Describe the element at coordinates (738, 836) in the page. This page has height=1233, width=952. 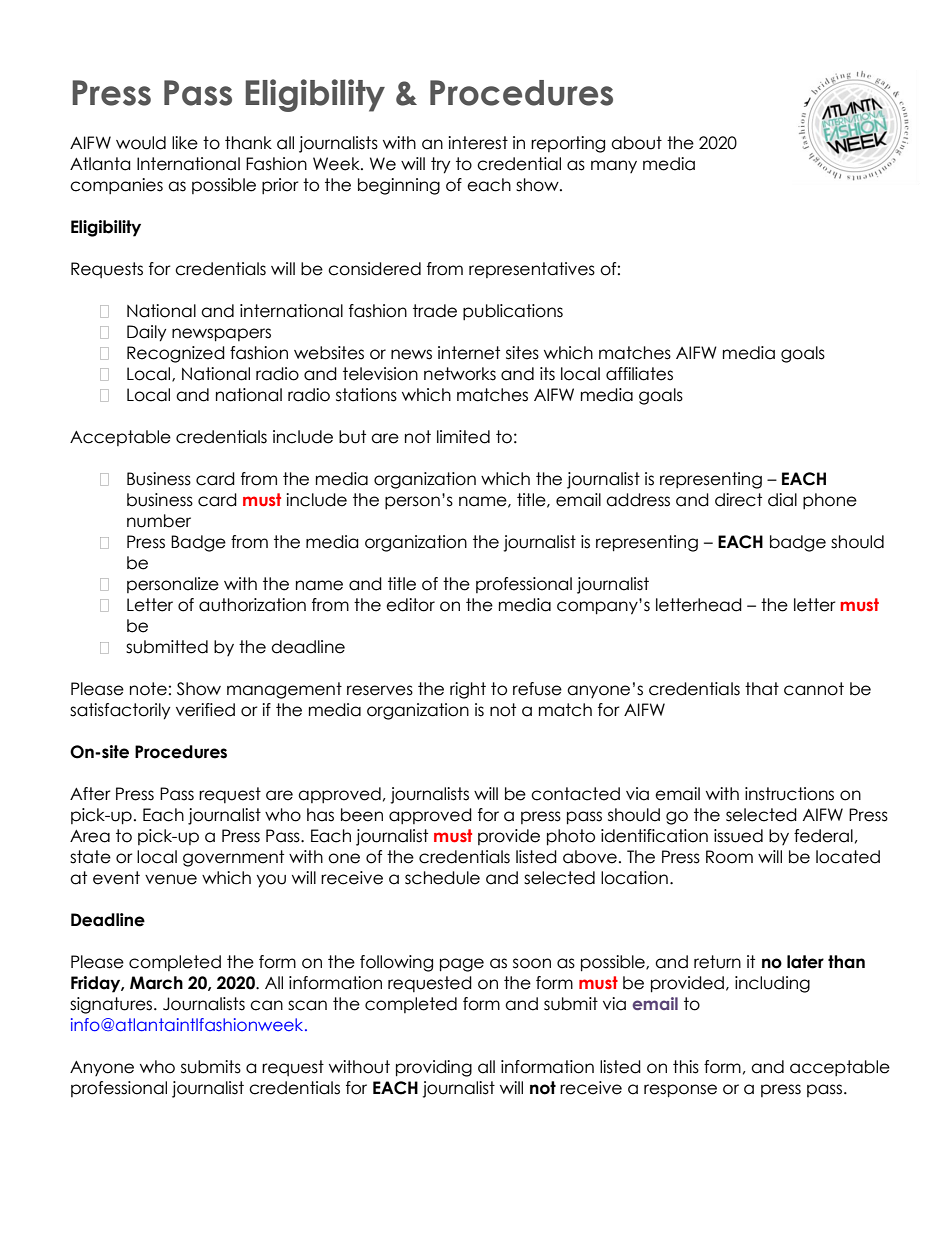
I see `issued` at that location.
